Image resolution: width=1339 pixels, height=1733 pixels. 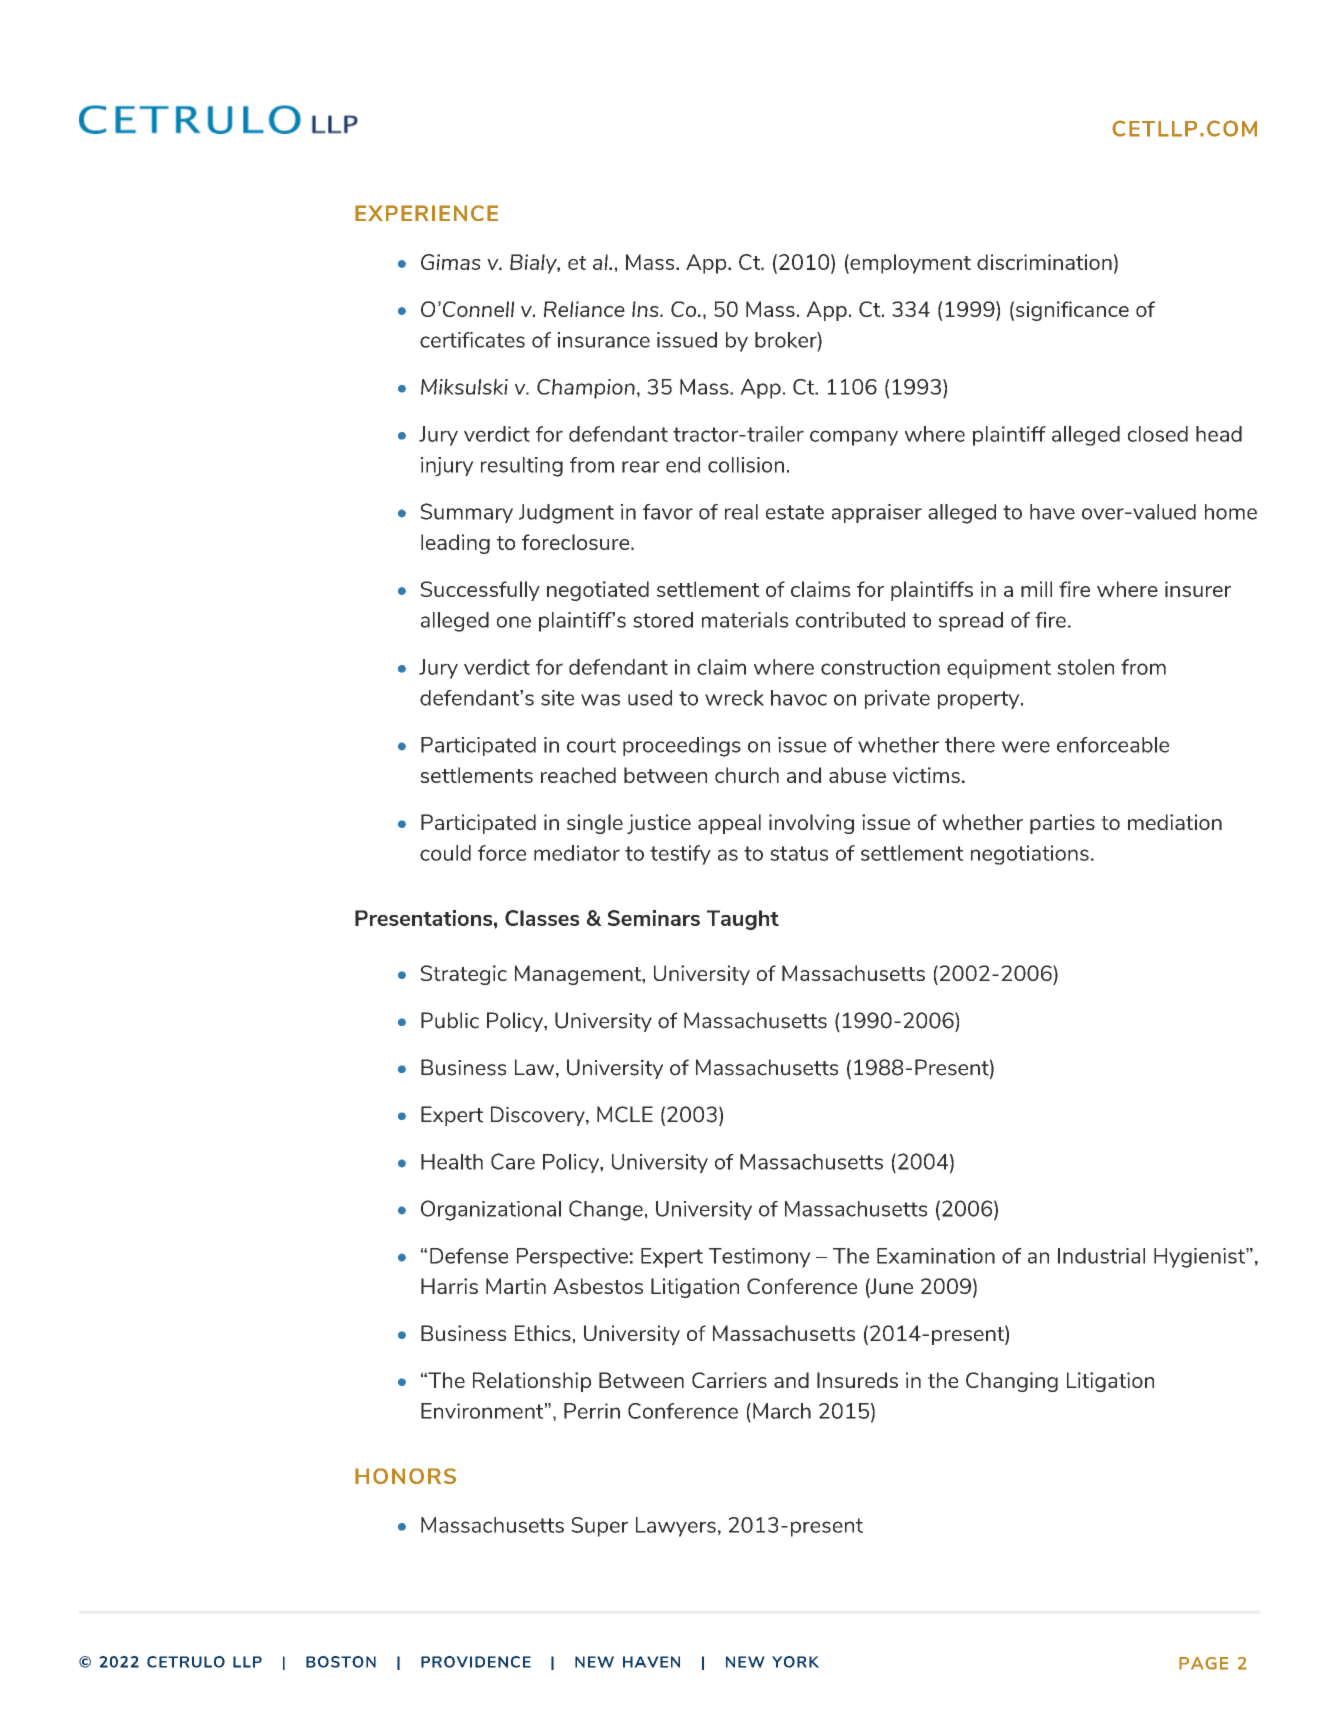 What do you see at coordinates (1101, 1256) in the image?
I see `Industrial` at bounding box center [1101, 1256].
